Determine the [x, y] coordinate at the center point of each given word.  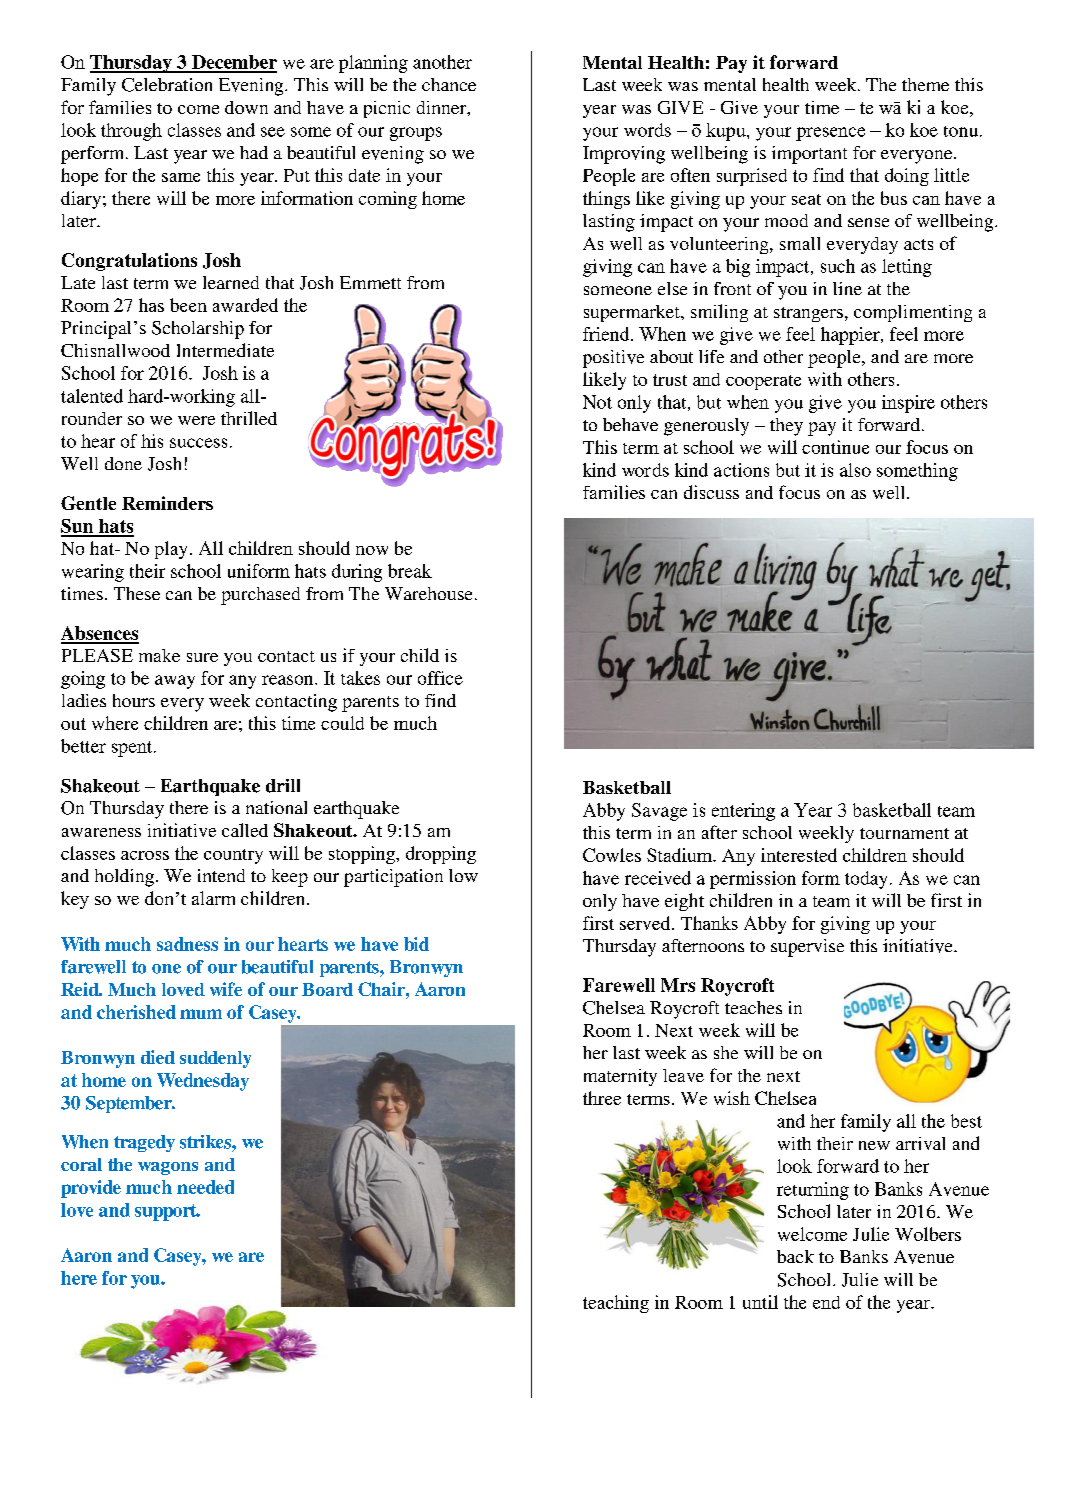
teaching [616, 1304]
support [167, 1212]
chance [449, 84]
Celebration [167, 85]
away [175, 682]
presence [830, 134]
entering [743, 812]
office [440, 678]
